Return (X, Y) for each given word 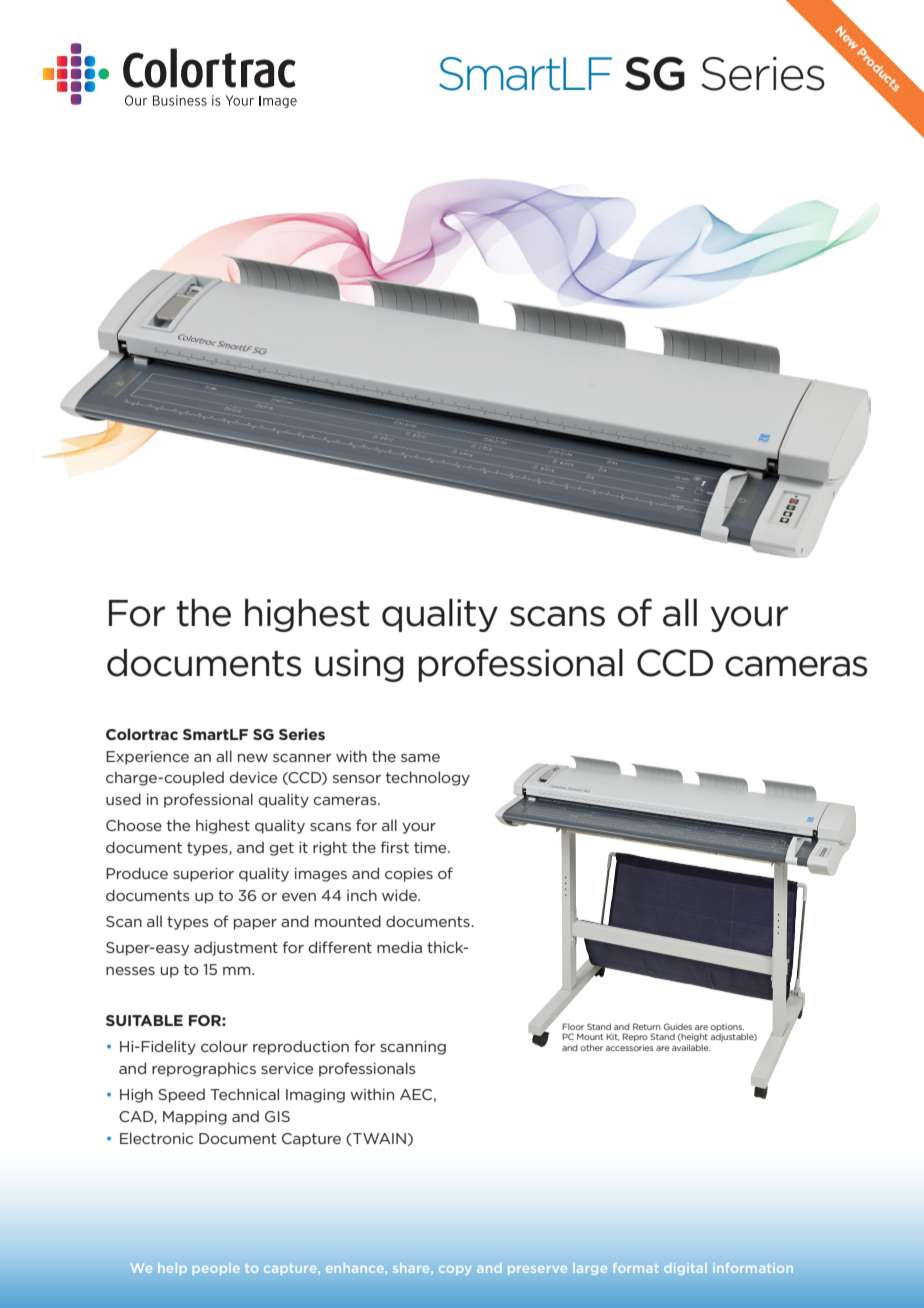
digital (685, 1269)
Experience (147, 758)
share (411, 1268)
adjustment (236, 948)
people (216, 1269)
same (420, 758)
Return (647, 1026)
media (399, 947)
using (359, 665)
